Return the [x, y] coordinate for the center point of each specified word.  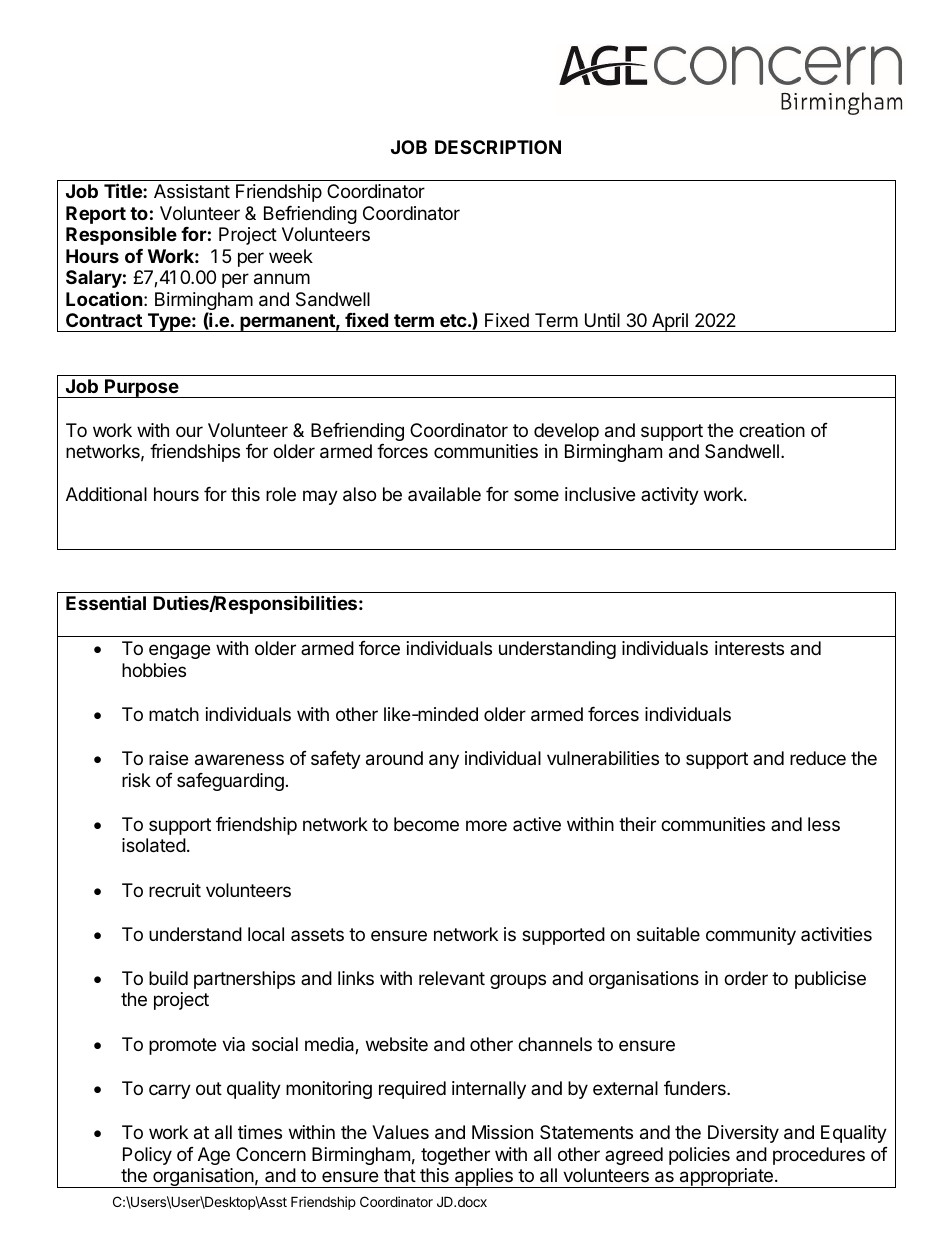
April [670, 322]
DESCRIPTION [498, 147]
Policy [147, 1156]
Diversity [743, 1134]
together [455, 1156]
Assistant [192, 191]
